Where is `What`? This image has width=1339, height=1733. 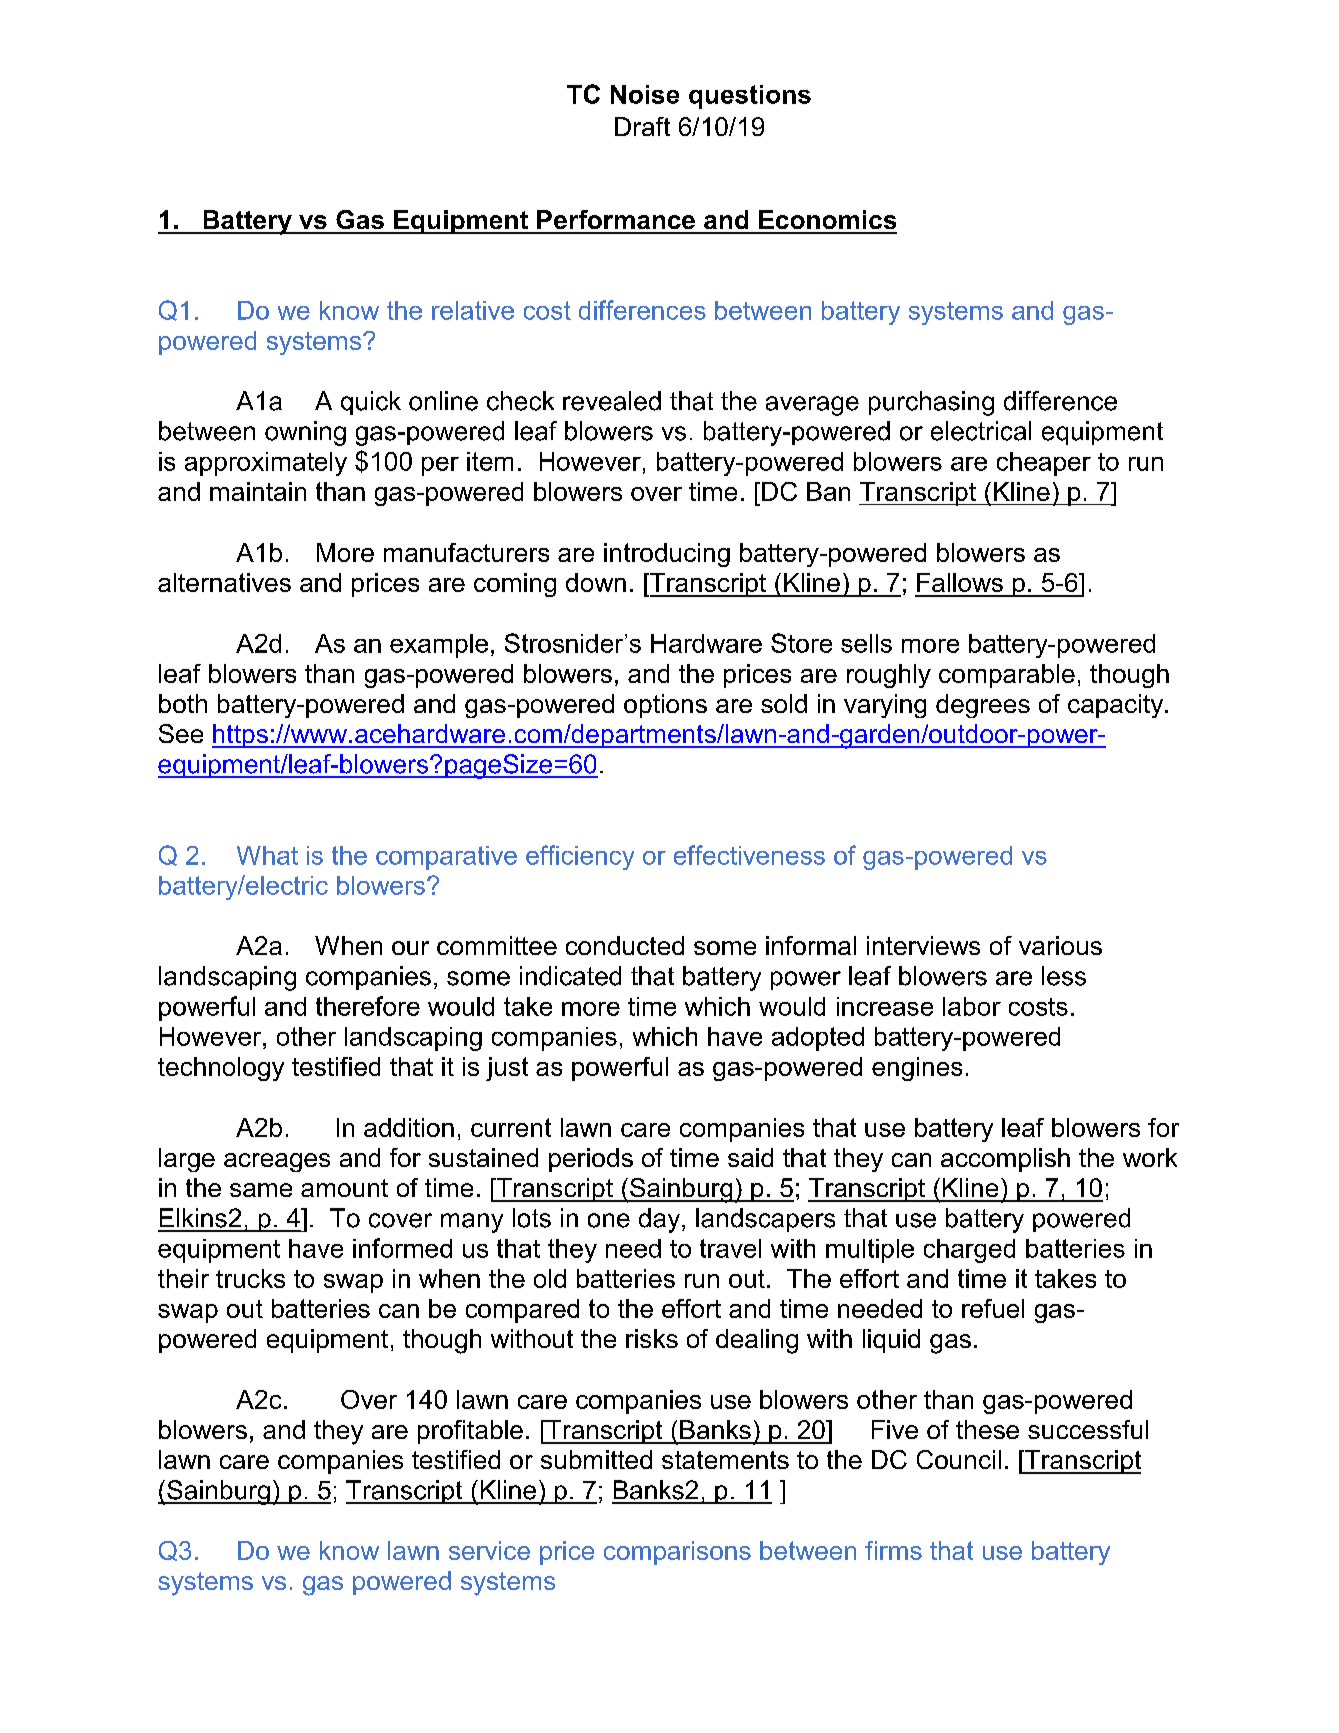
What is located at coordinates (267, 855).
